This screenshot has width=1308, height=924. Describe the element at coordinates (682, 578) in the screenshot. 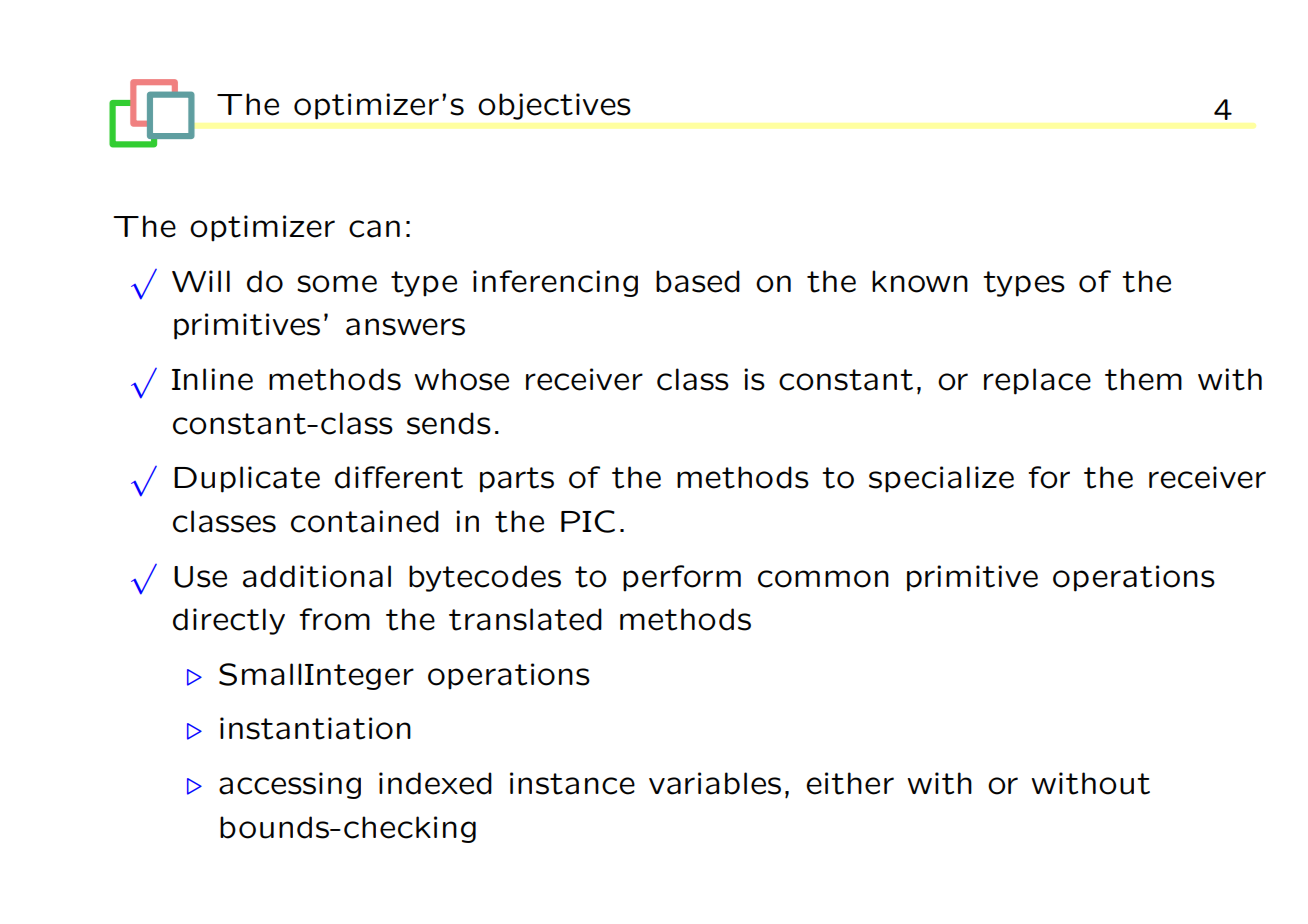

I see `perform` at that location.
